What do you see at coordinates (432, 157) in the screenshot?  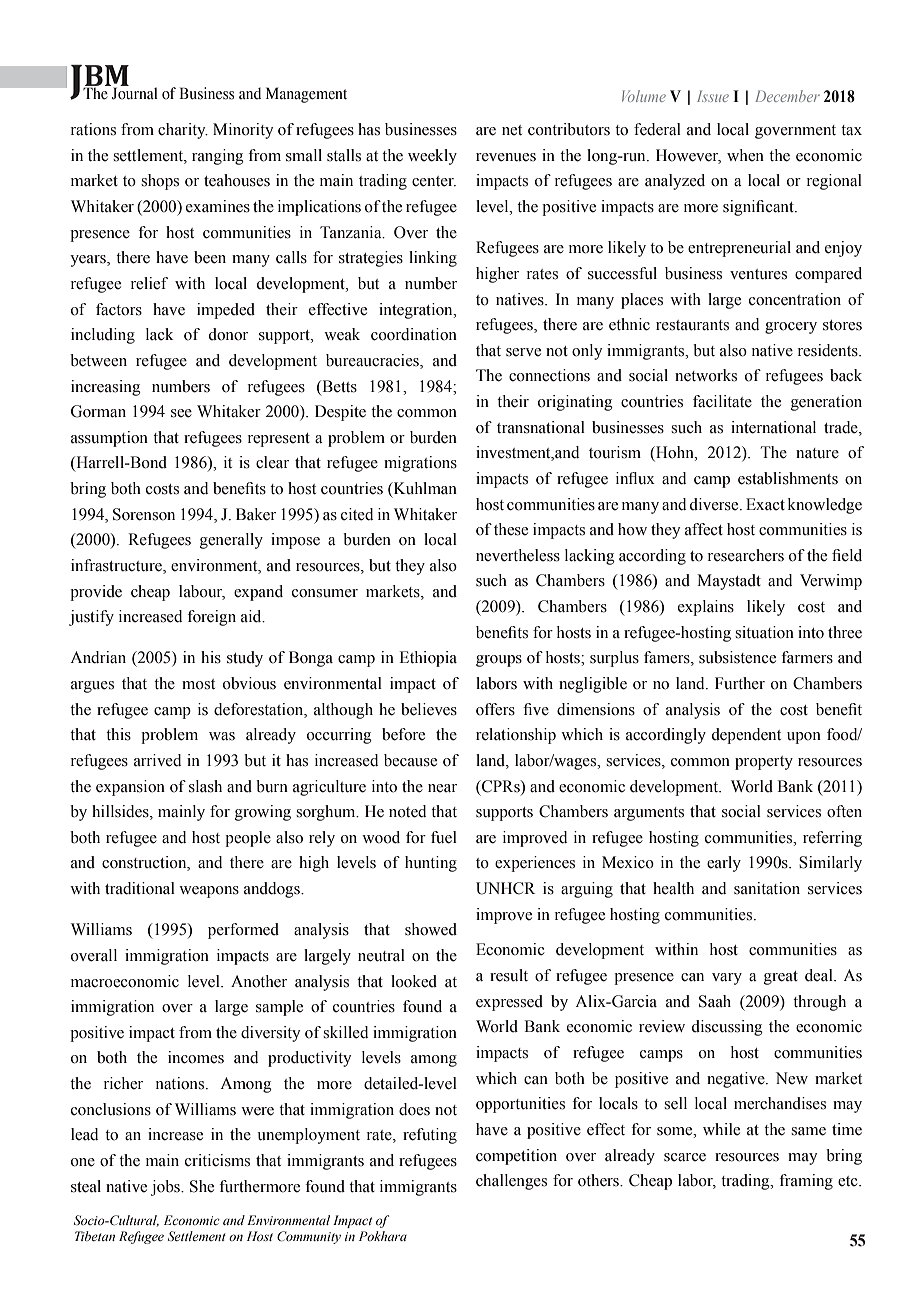 I see `weekly` at bounding box center [432, 157].
